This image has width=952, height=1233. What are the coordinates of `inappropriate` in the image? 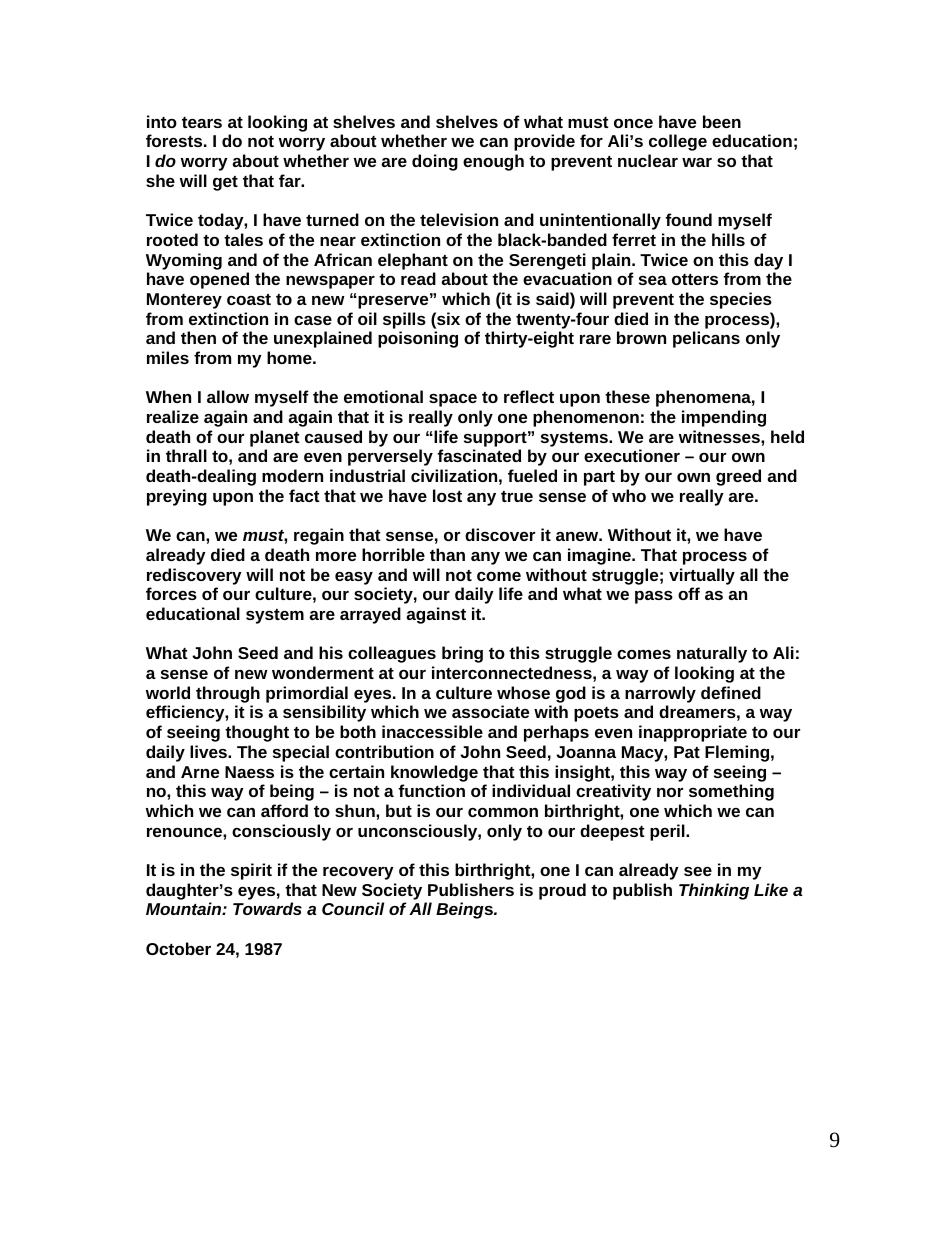 It's located at (693, 733).
